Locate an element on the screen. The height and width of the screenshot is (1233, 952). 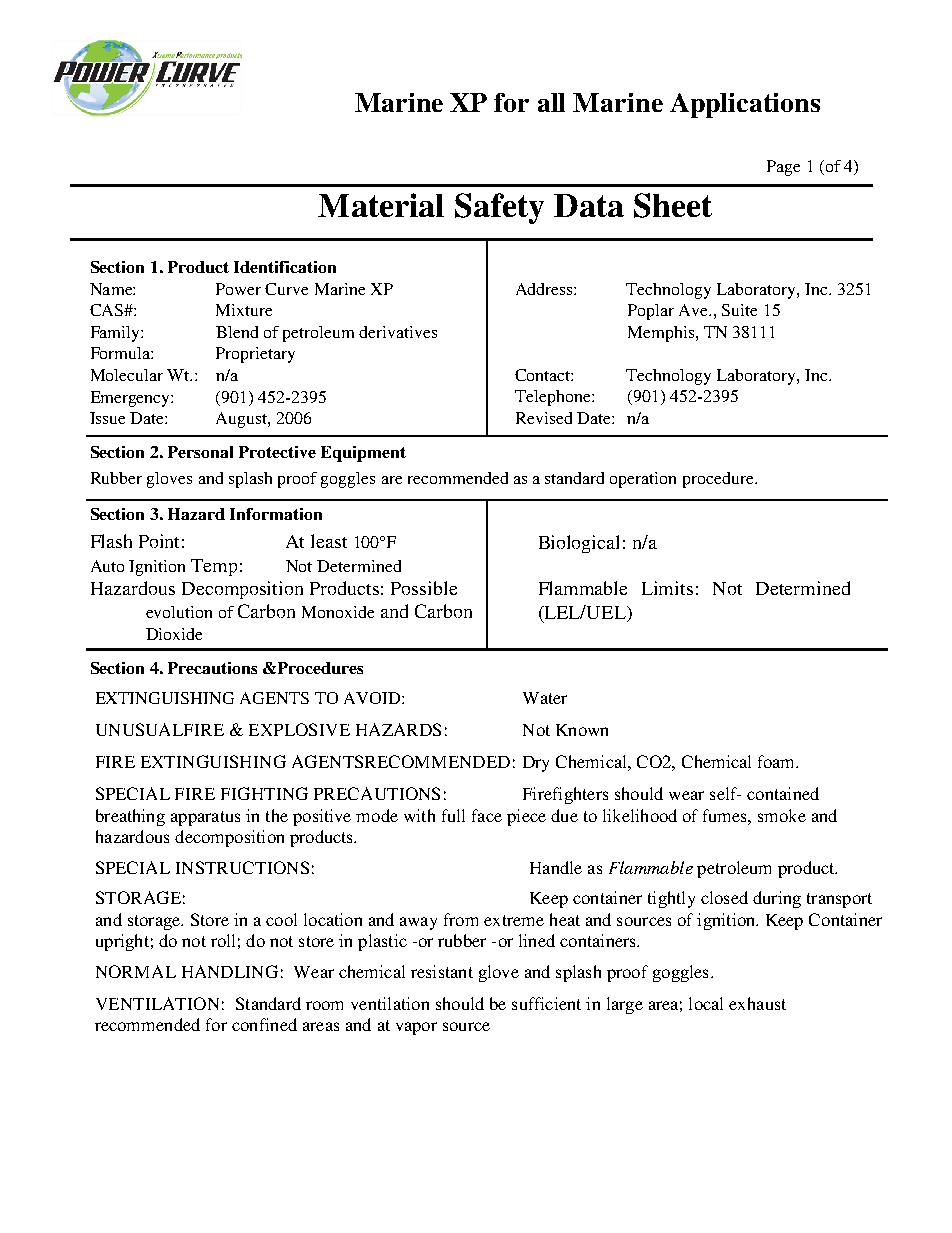
Material is located at coordinates (381, 205).
